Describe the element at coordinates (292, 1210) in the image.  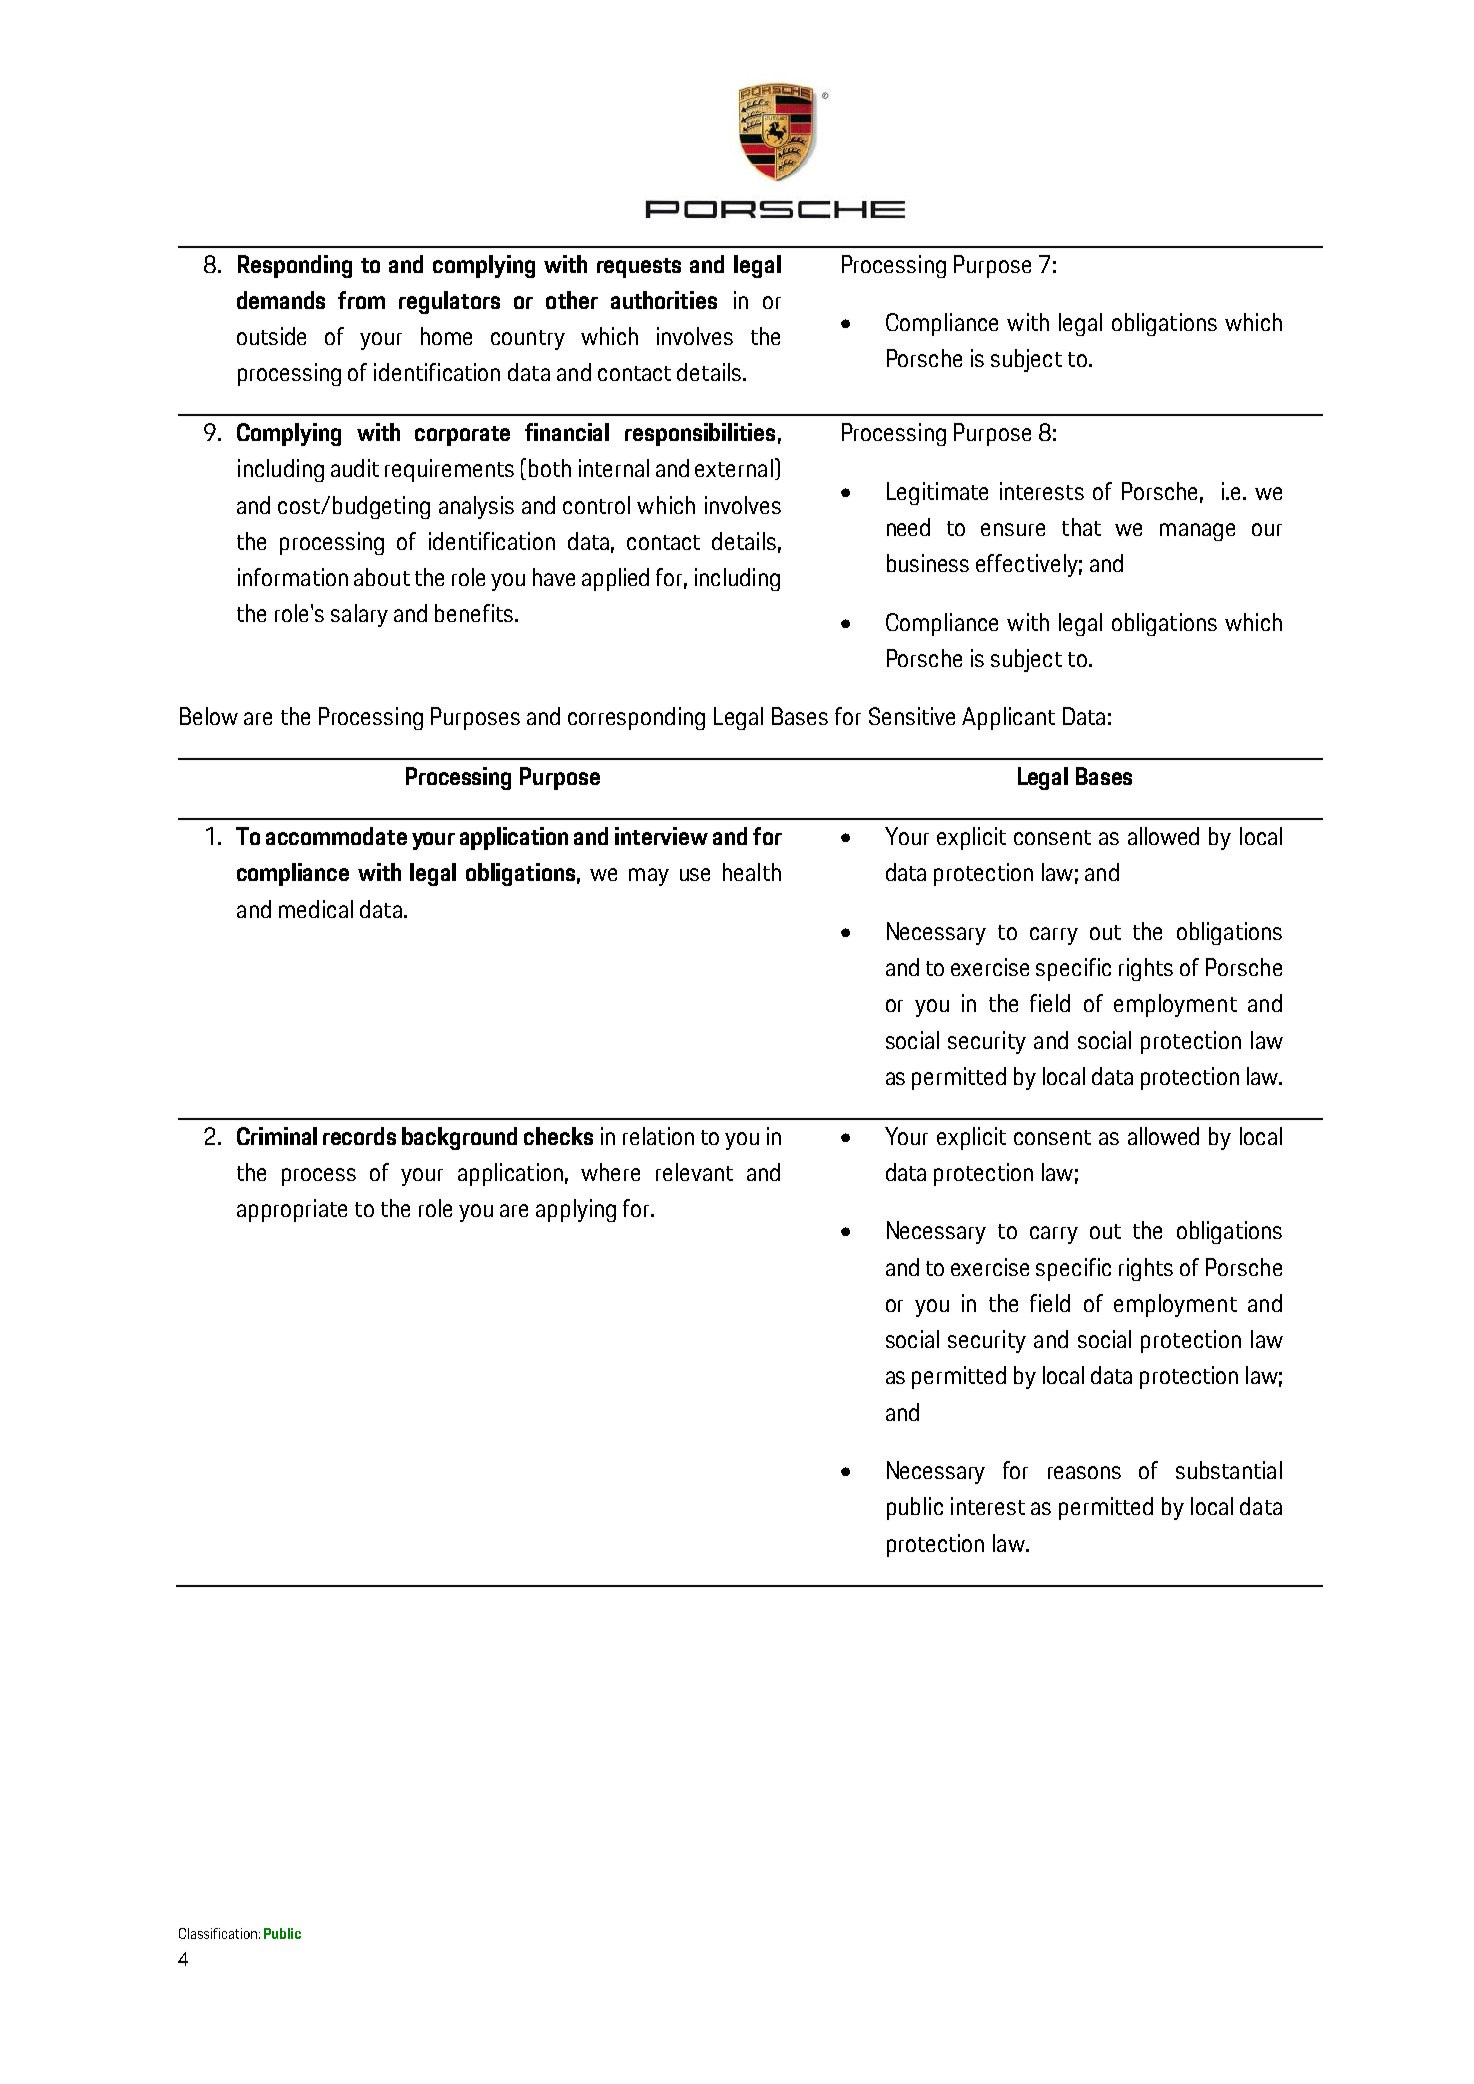
I see `appropriate` at that location.
